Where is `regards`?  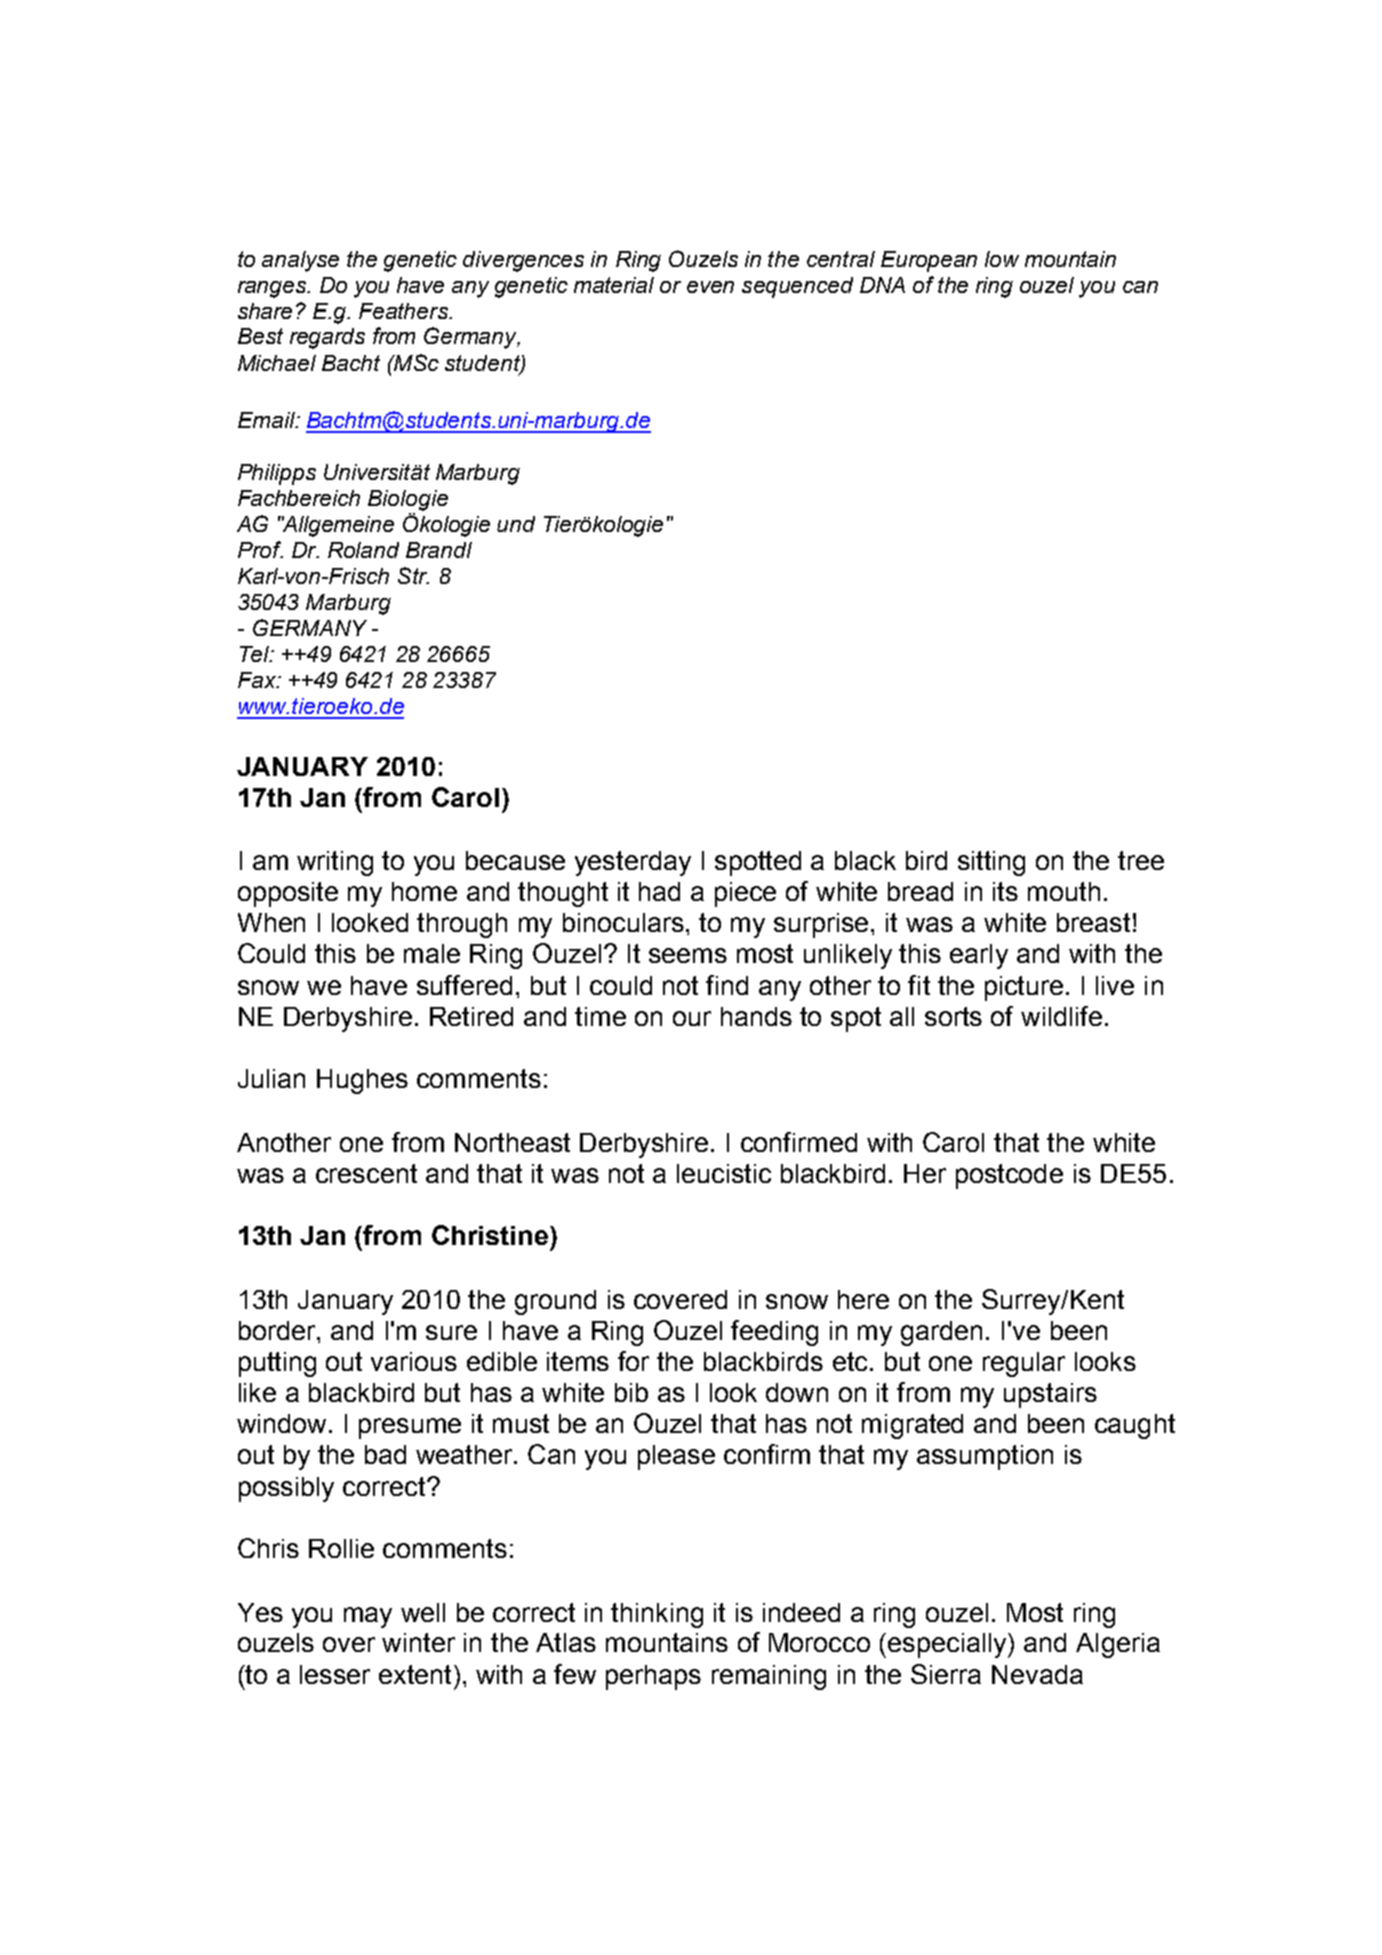 regards is located at coordinates (327, 338).
